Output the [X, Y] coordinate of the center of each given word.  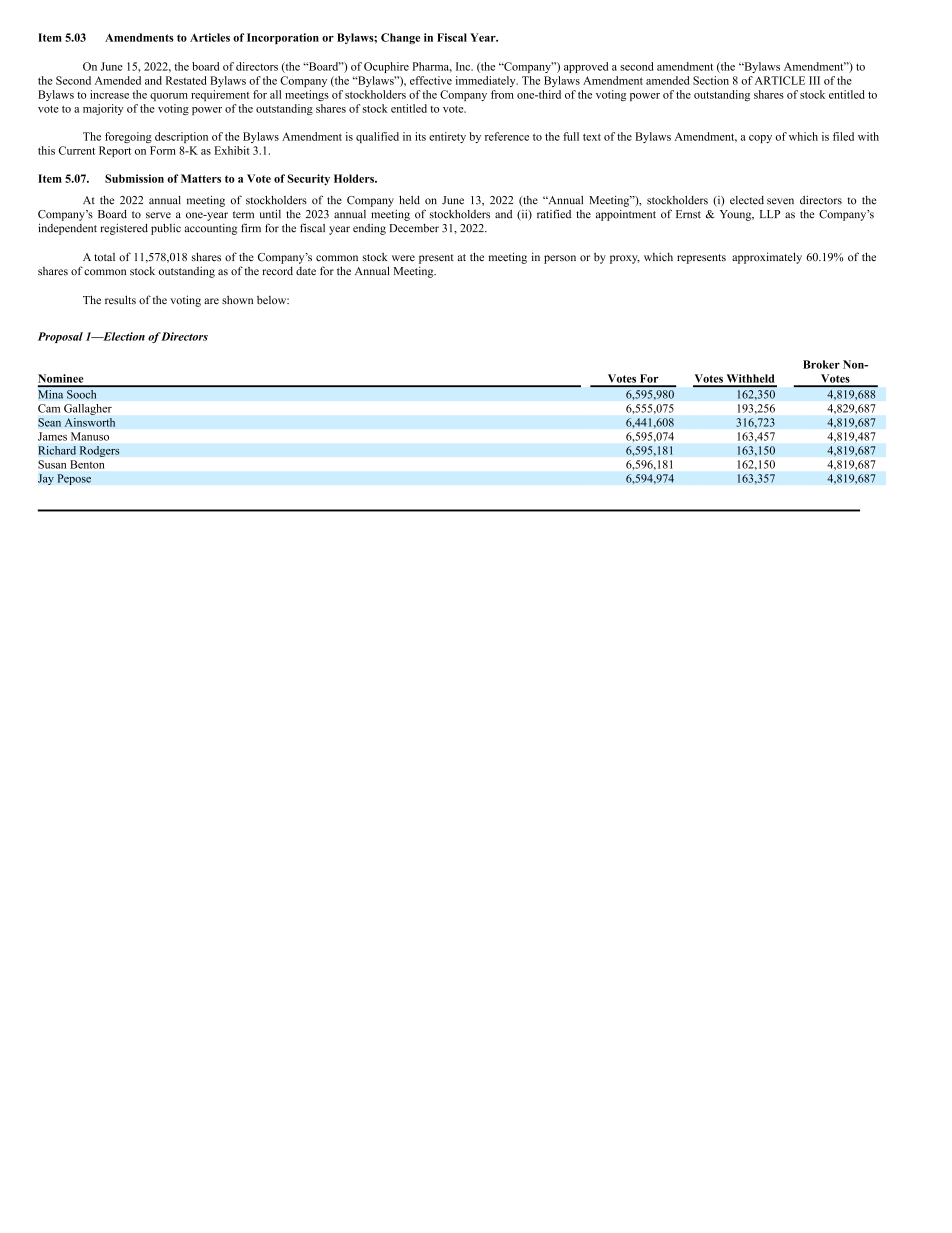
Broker [821, 364]
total [104, 257]
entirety [447, 137]
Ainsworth [90, 422]
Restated [186, 80]
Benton [87, 464]
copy [760, 139]
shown [237, 300]
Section [711, 80]
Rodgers [99, 451]
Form [163, 150]
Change [400, 38]
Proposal [60, 337]
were [403, 258]
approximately [767, 258]
